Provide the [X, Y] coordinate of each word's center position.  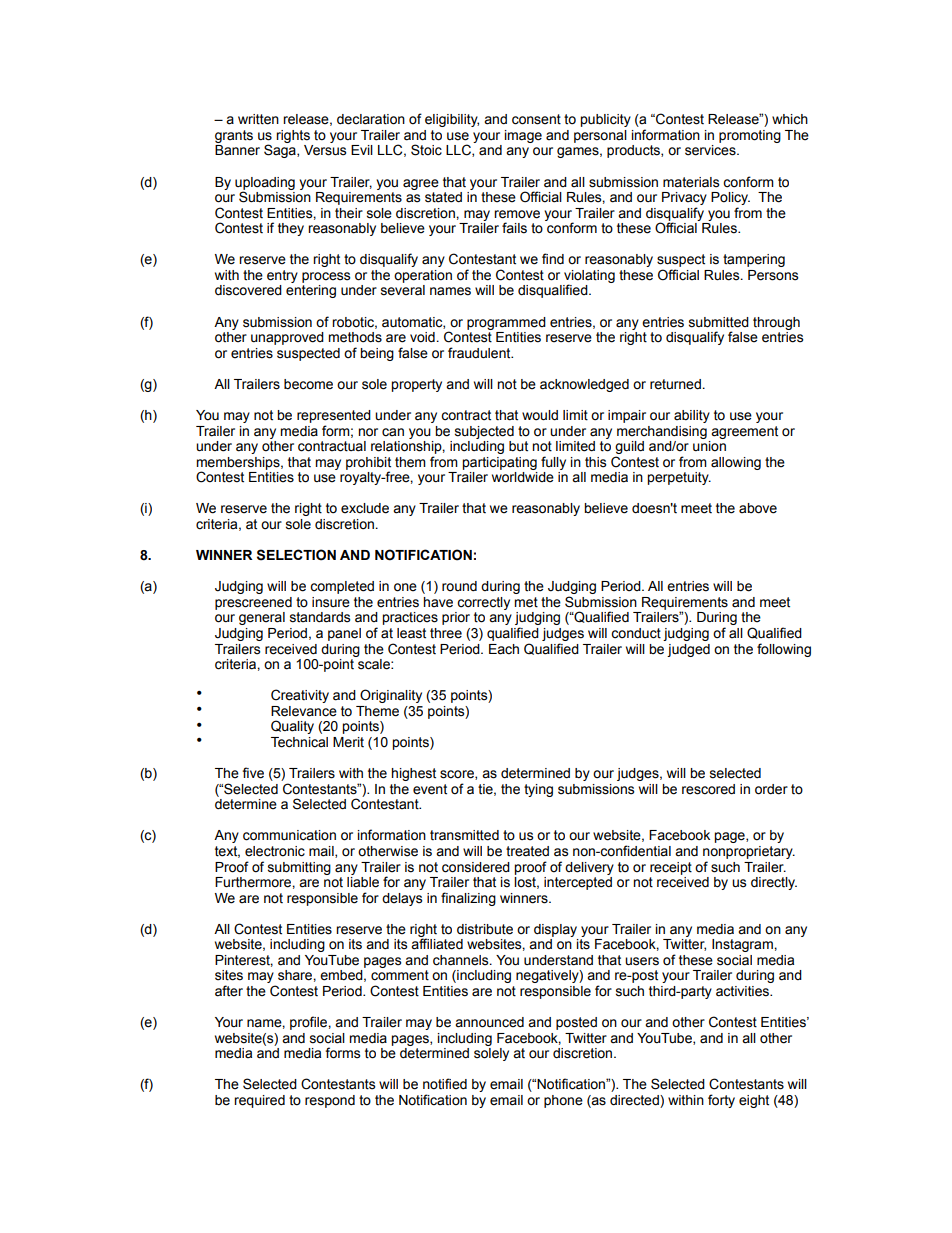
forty [721, 1101]
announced [489, 1022]
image [523, 136]
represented [334, 416]
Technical [299, 742]
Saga [281, 151]
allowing [736, 463]
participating [499, 463]
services [711, 150]
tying [538, 790]
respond [330, 1101]
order [771, 789]
